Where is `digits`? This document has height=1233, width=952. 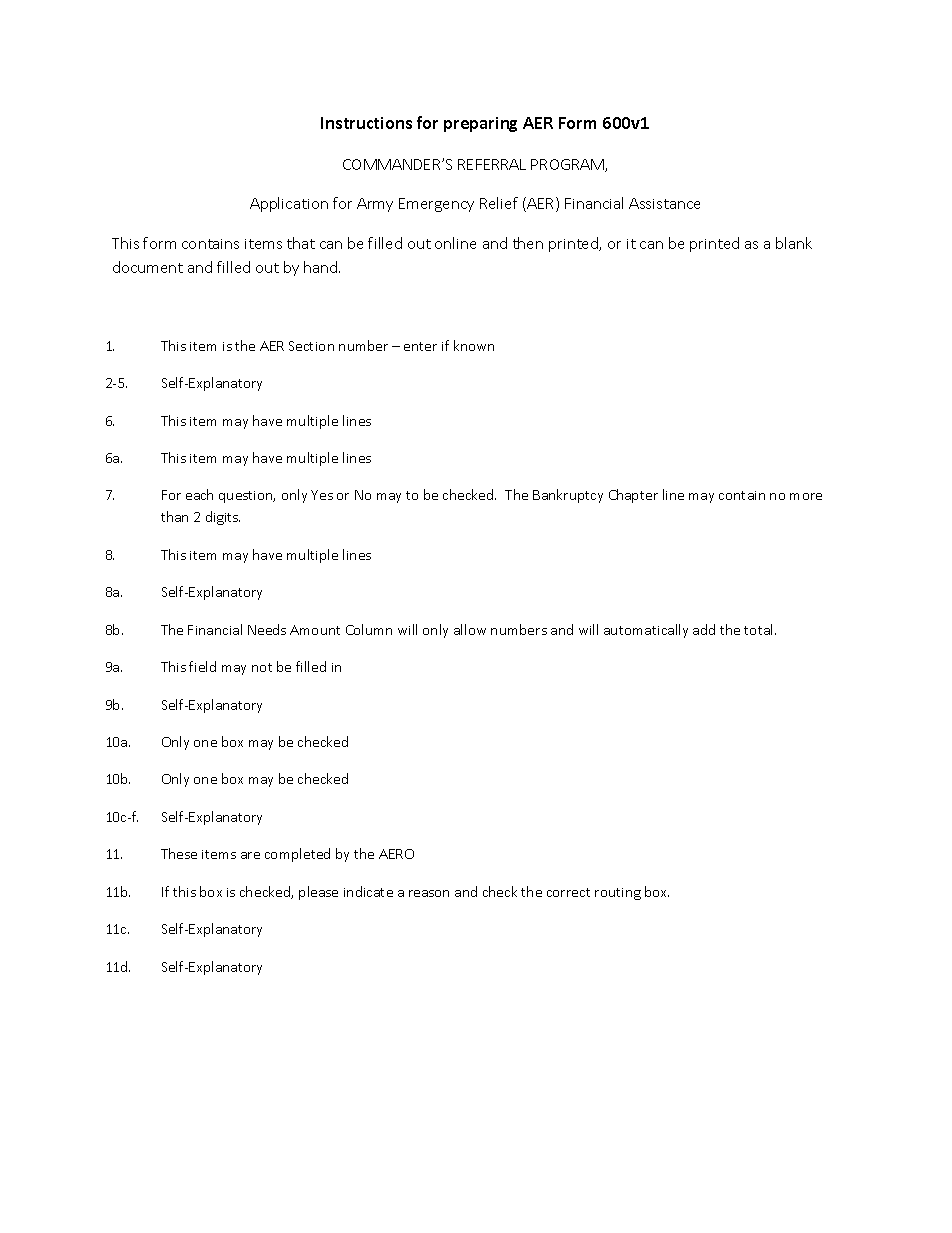 digits is located at coordinates (223, 518).
